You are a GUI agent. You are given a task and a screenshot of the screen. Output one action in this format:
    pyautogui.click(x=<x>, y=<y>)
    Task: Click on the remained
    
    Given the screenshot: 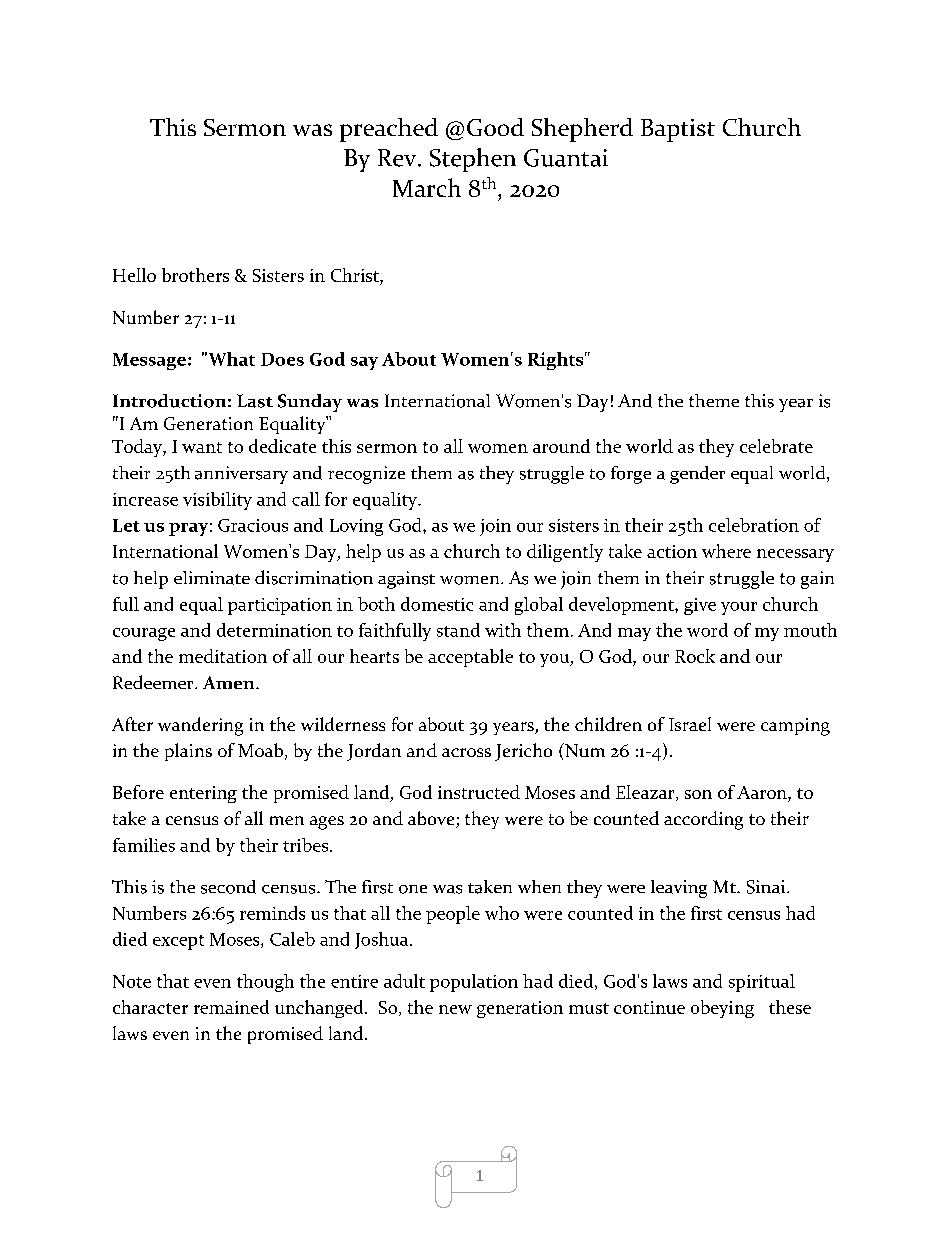 What is the action you would take?
    pyautogui.click(x=231, y=1007)
